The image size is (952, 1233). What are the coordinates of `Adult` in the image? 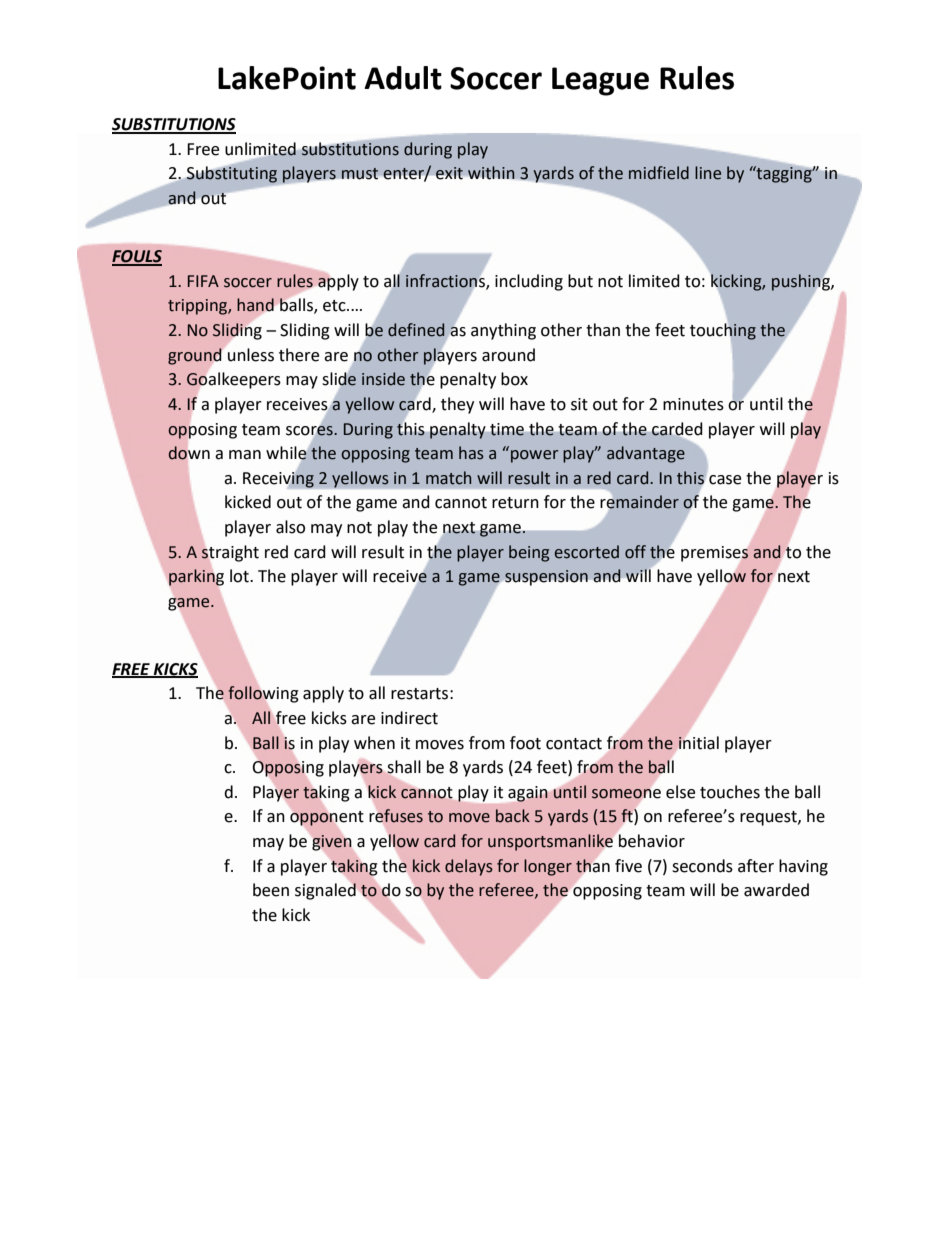 It's located at (403, 78).
